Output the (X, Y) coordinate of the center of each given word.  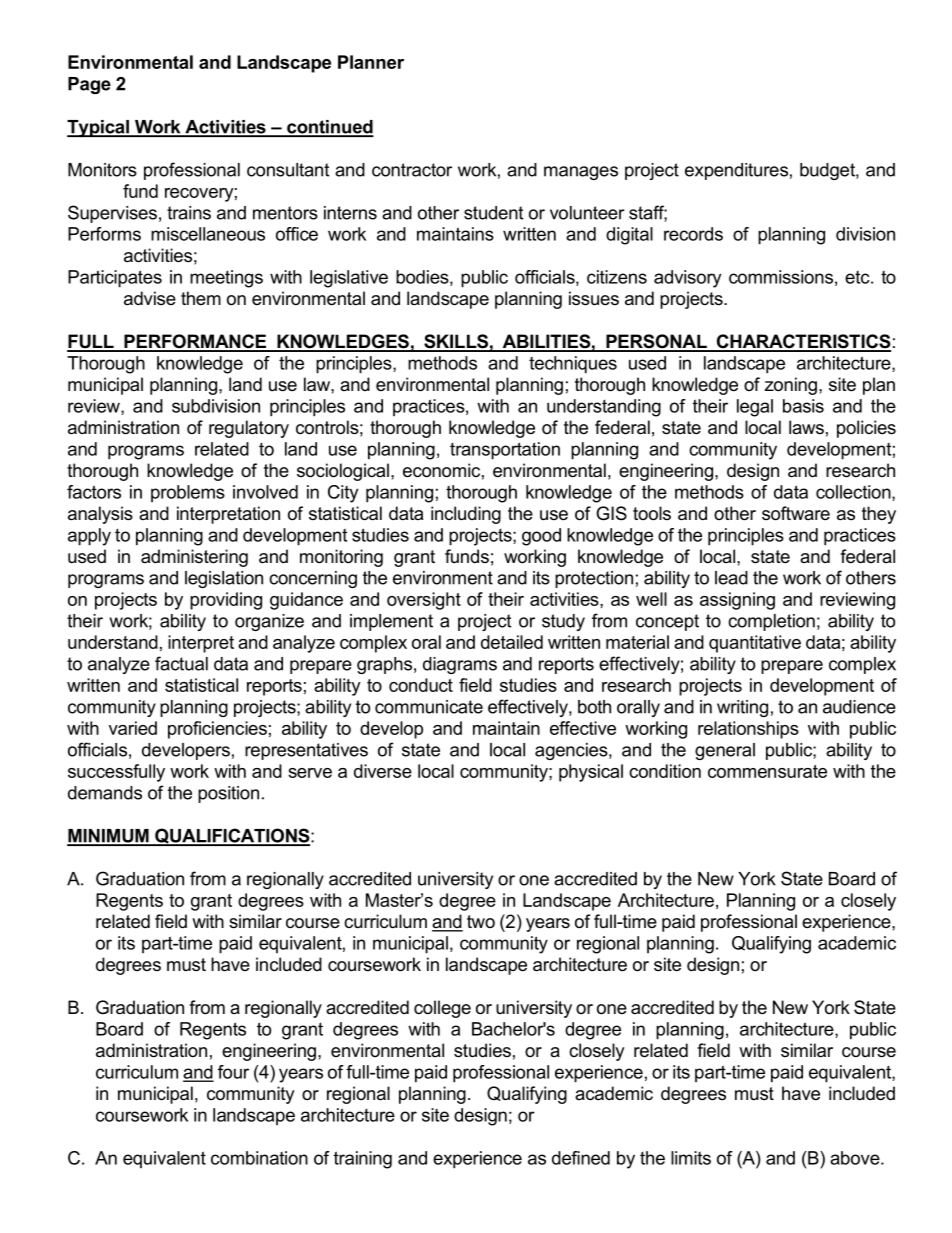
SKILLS (456, 342)
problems (188, 493)
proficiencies (217, 730)
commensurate (767, 771)
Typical (99, 129)
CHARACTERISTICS (802, 342)
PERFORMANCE (195, 342)
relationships (748, 730)
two (481, 921)
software (796, 513)
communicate (429, 707)
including (466, 515)
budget (828, 171)
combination (259, 1158)
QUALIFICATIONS (232, 837)
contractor (412, 170)
